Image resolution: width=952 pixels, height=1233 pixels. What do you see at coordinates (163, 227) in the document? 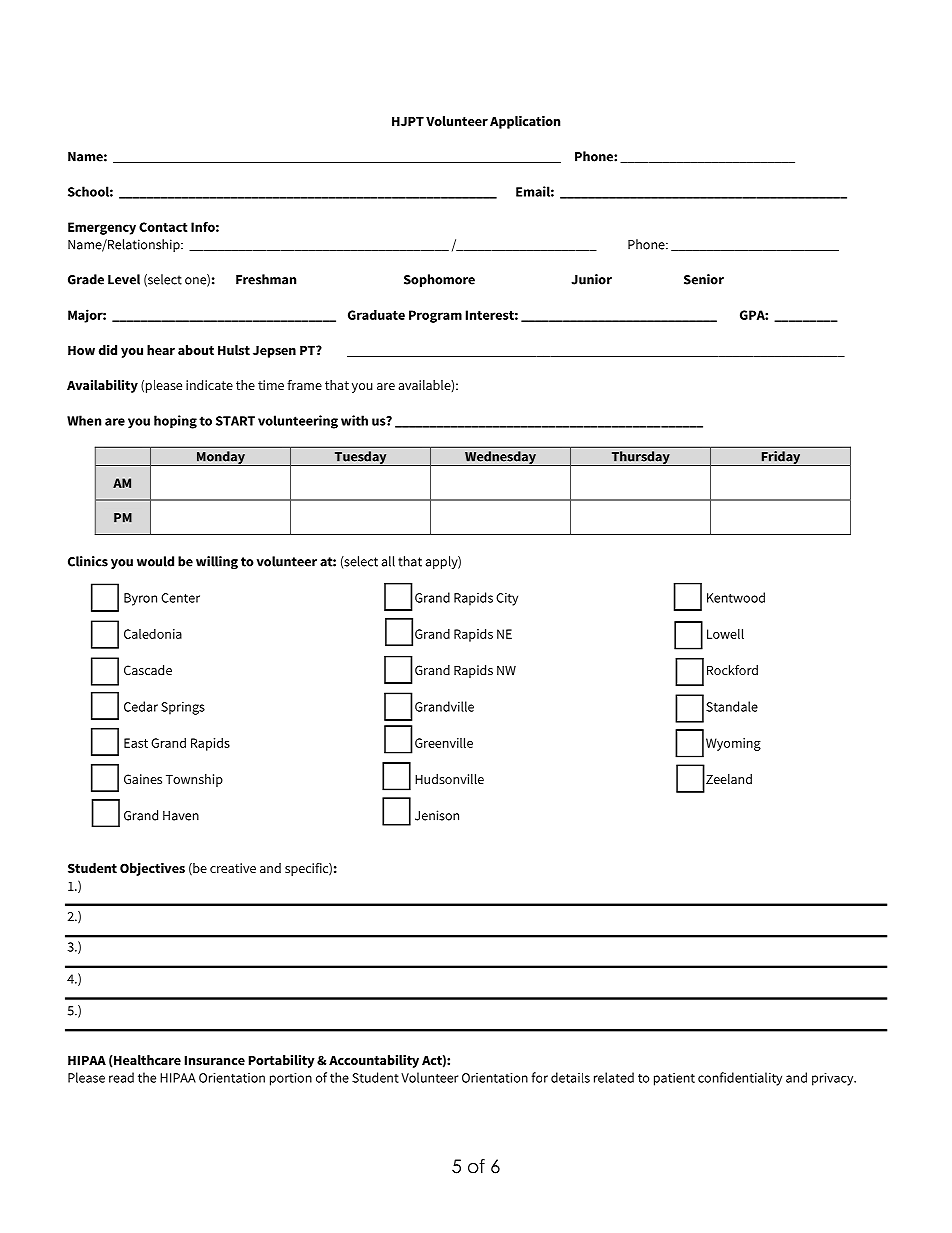
I see `Contact` at bounding box center [163, 227].
